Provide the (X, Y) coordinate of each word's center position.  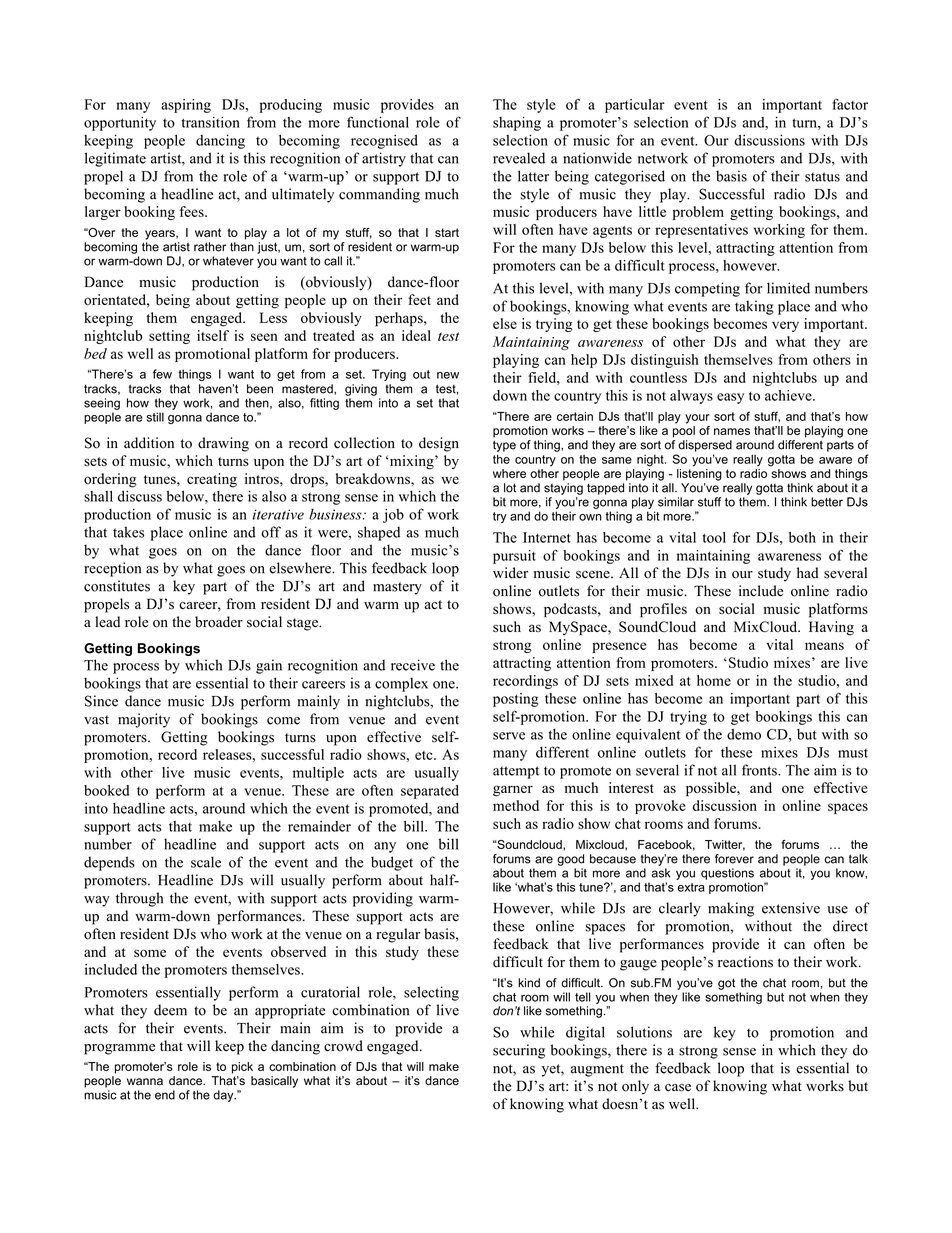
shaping (517, 123)
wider (510, 573)
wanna (145, 1082)
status (822, 177)
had (807, 573)
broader (219, 622)
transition (210, 122)
